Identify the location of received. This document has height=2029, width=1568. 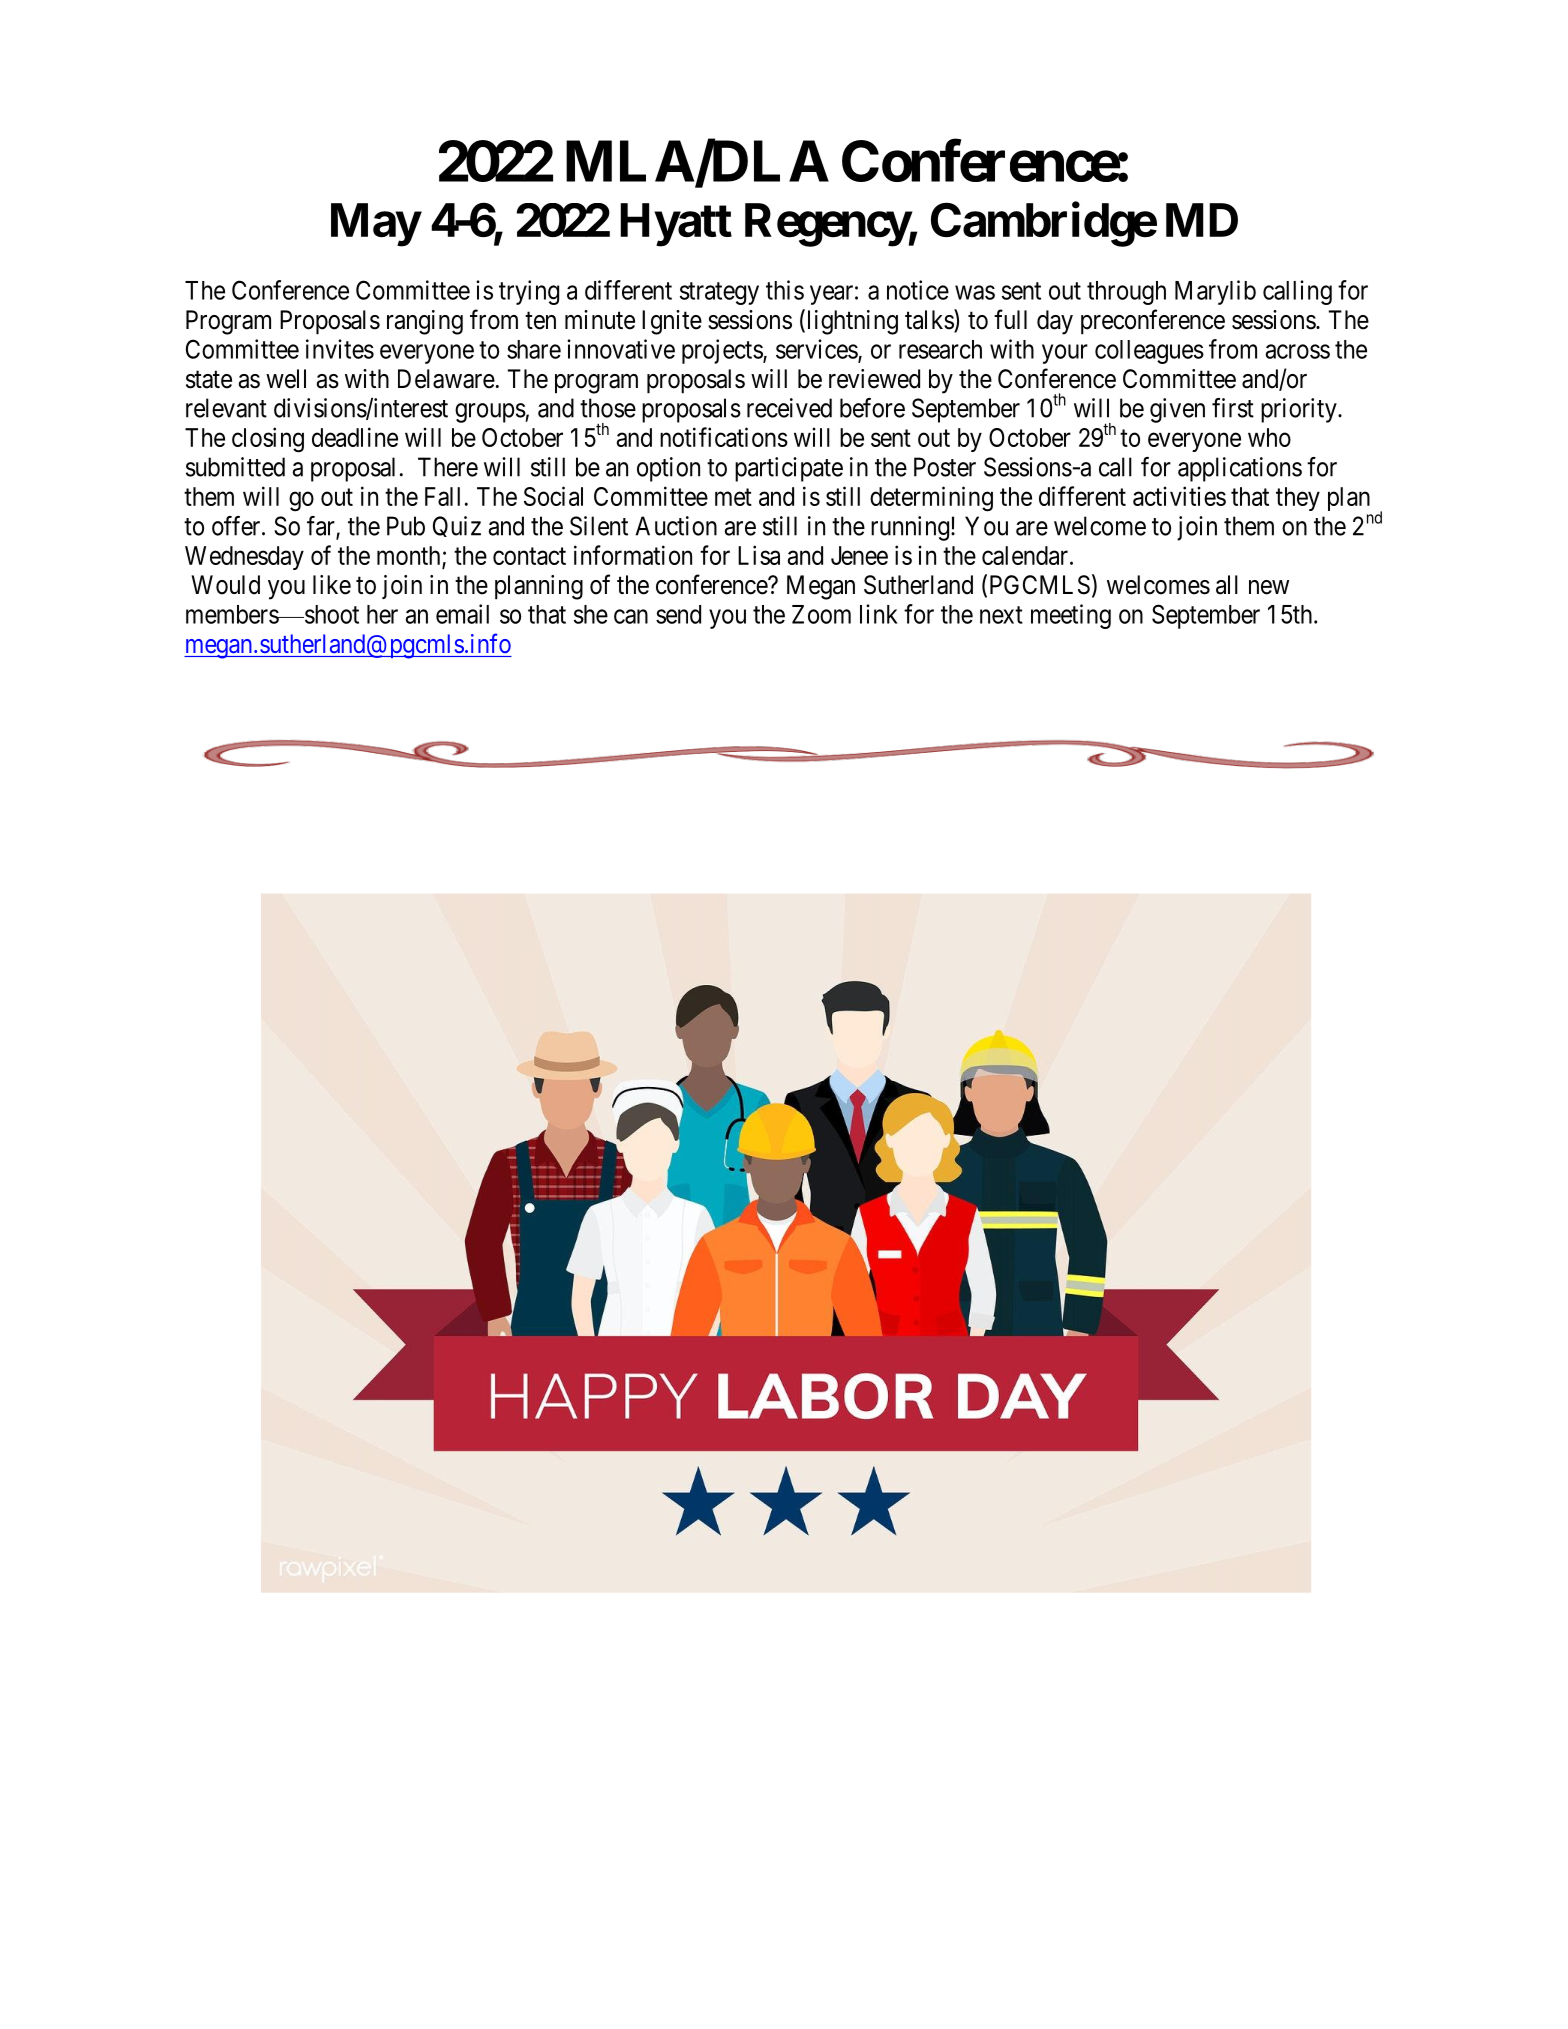
(789, 408).
